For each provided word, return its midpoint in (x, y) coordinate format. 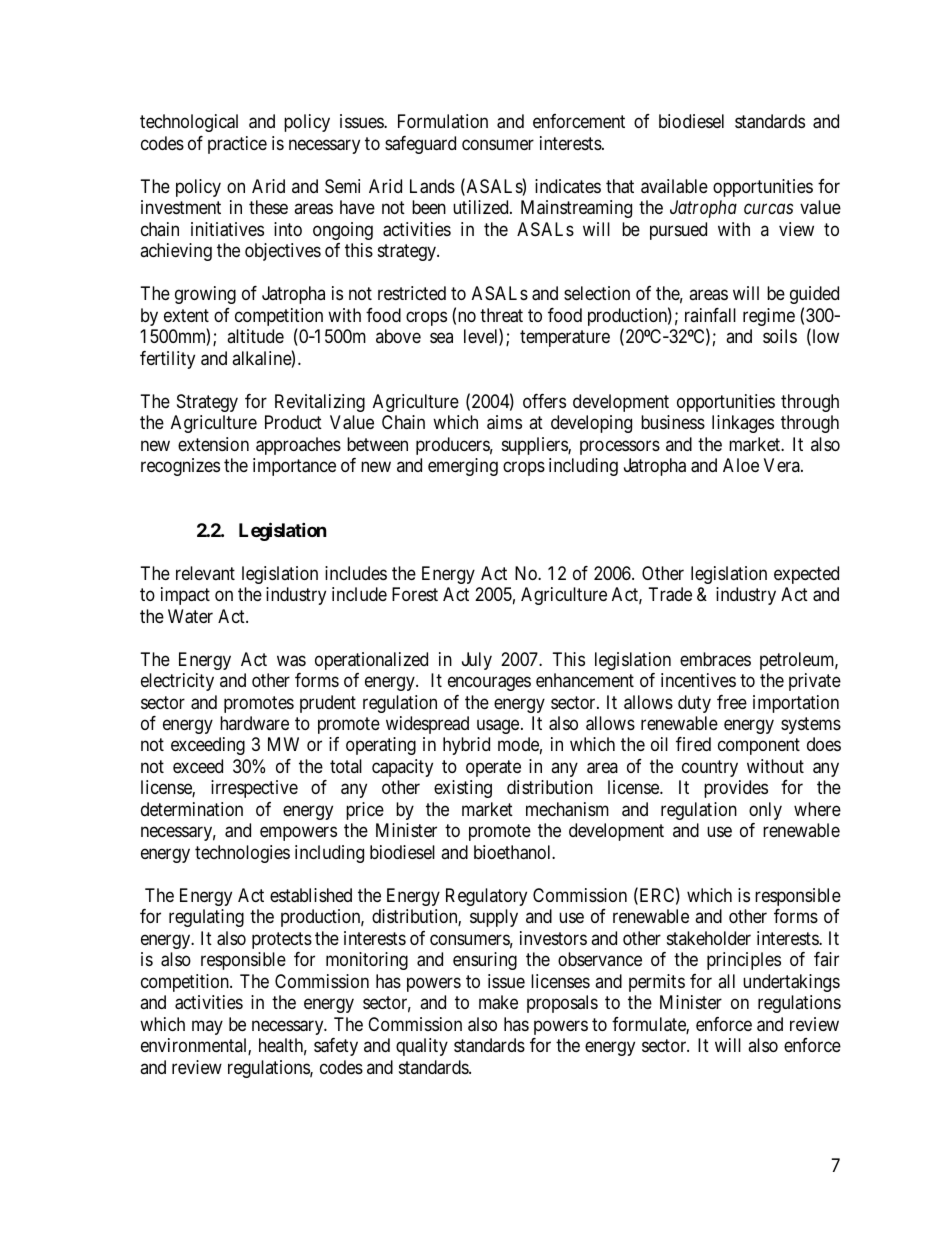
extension (213, 444)
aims (504, 422)
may (207, 1027)
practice (237, 145)
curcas (768, 209)
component (759, 747)
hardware (254, 723)
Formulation (443, 121)
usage (498, 727)
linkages (743, 424)
